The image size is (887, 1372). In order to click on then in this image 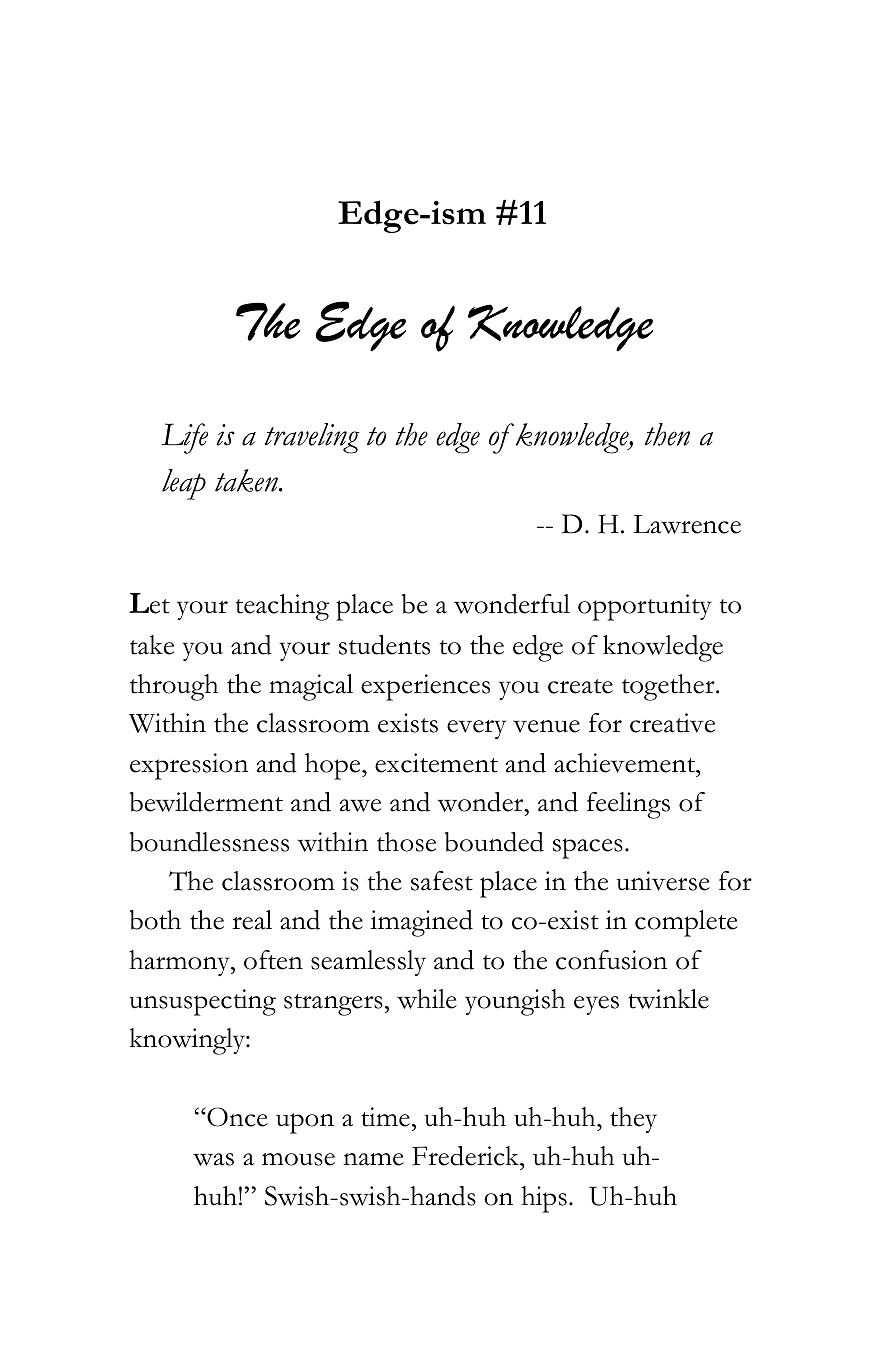, I will do `click(667, 434)`.
